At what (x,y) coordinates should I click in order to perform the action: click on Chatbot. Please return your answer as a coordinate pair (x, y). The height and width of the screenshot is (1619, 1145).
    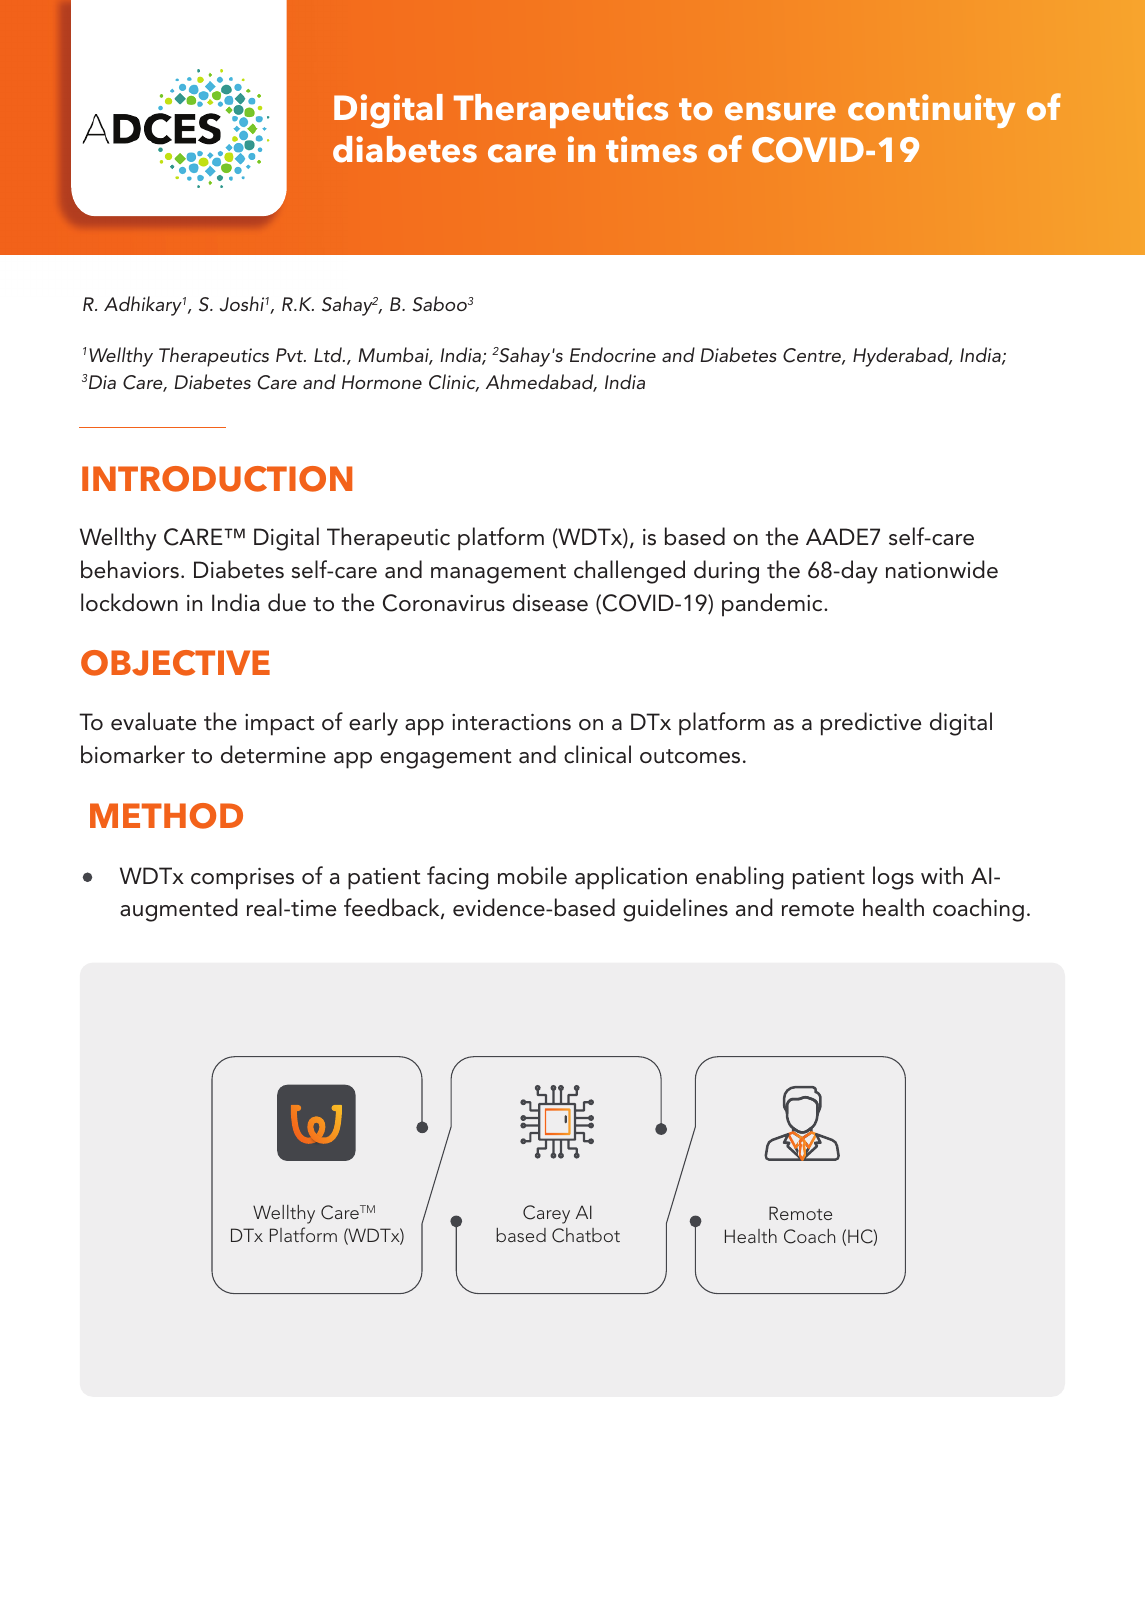
    Looking at the image, I should click on (586, 1235).
